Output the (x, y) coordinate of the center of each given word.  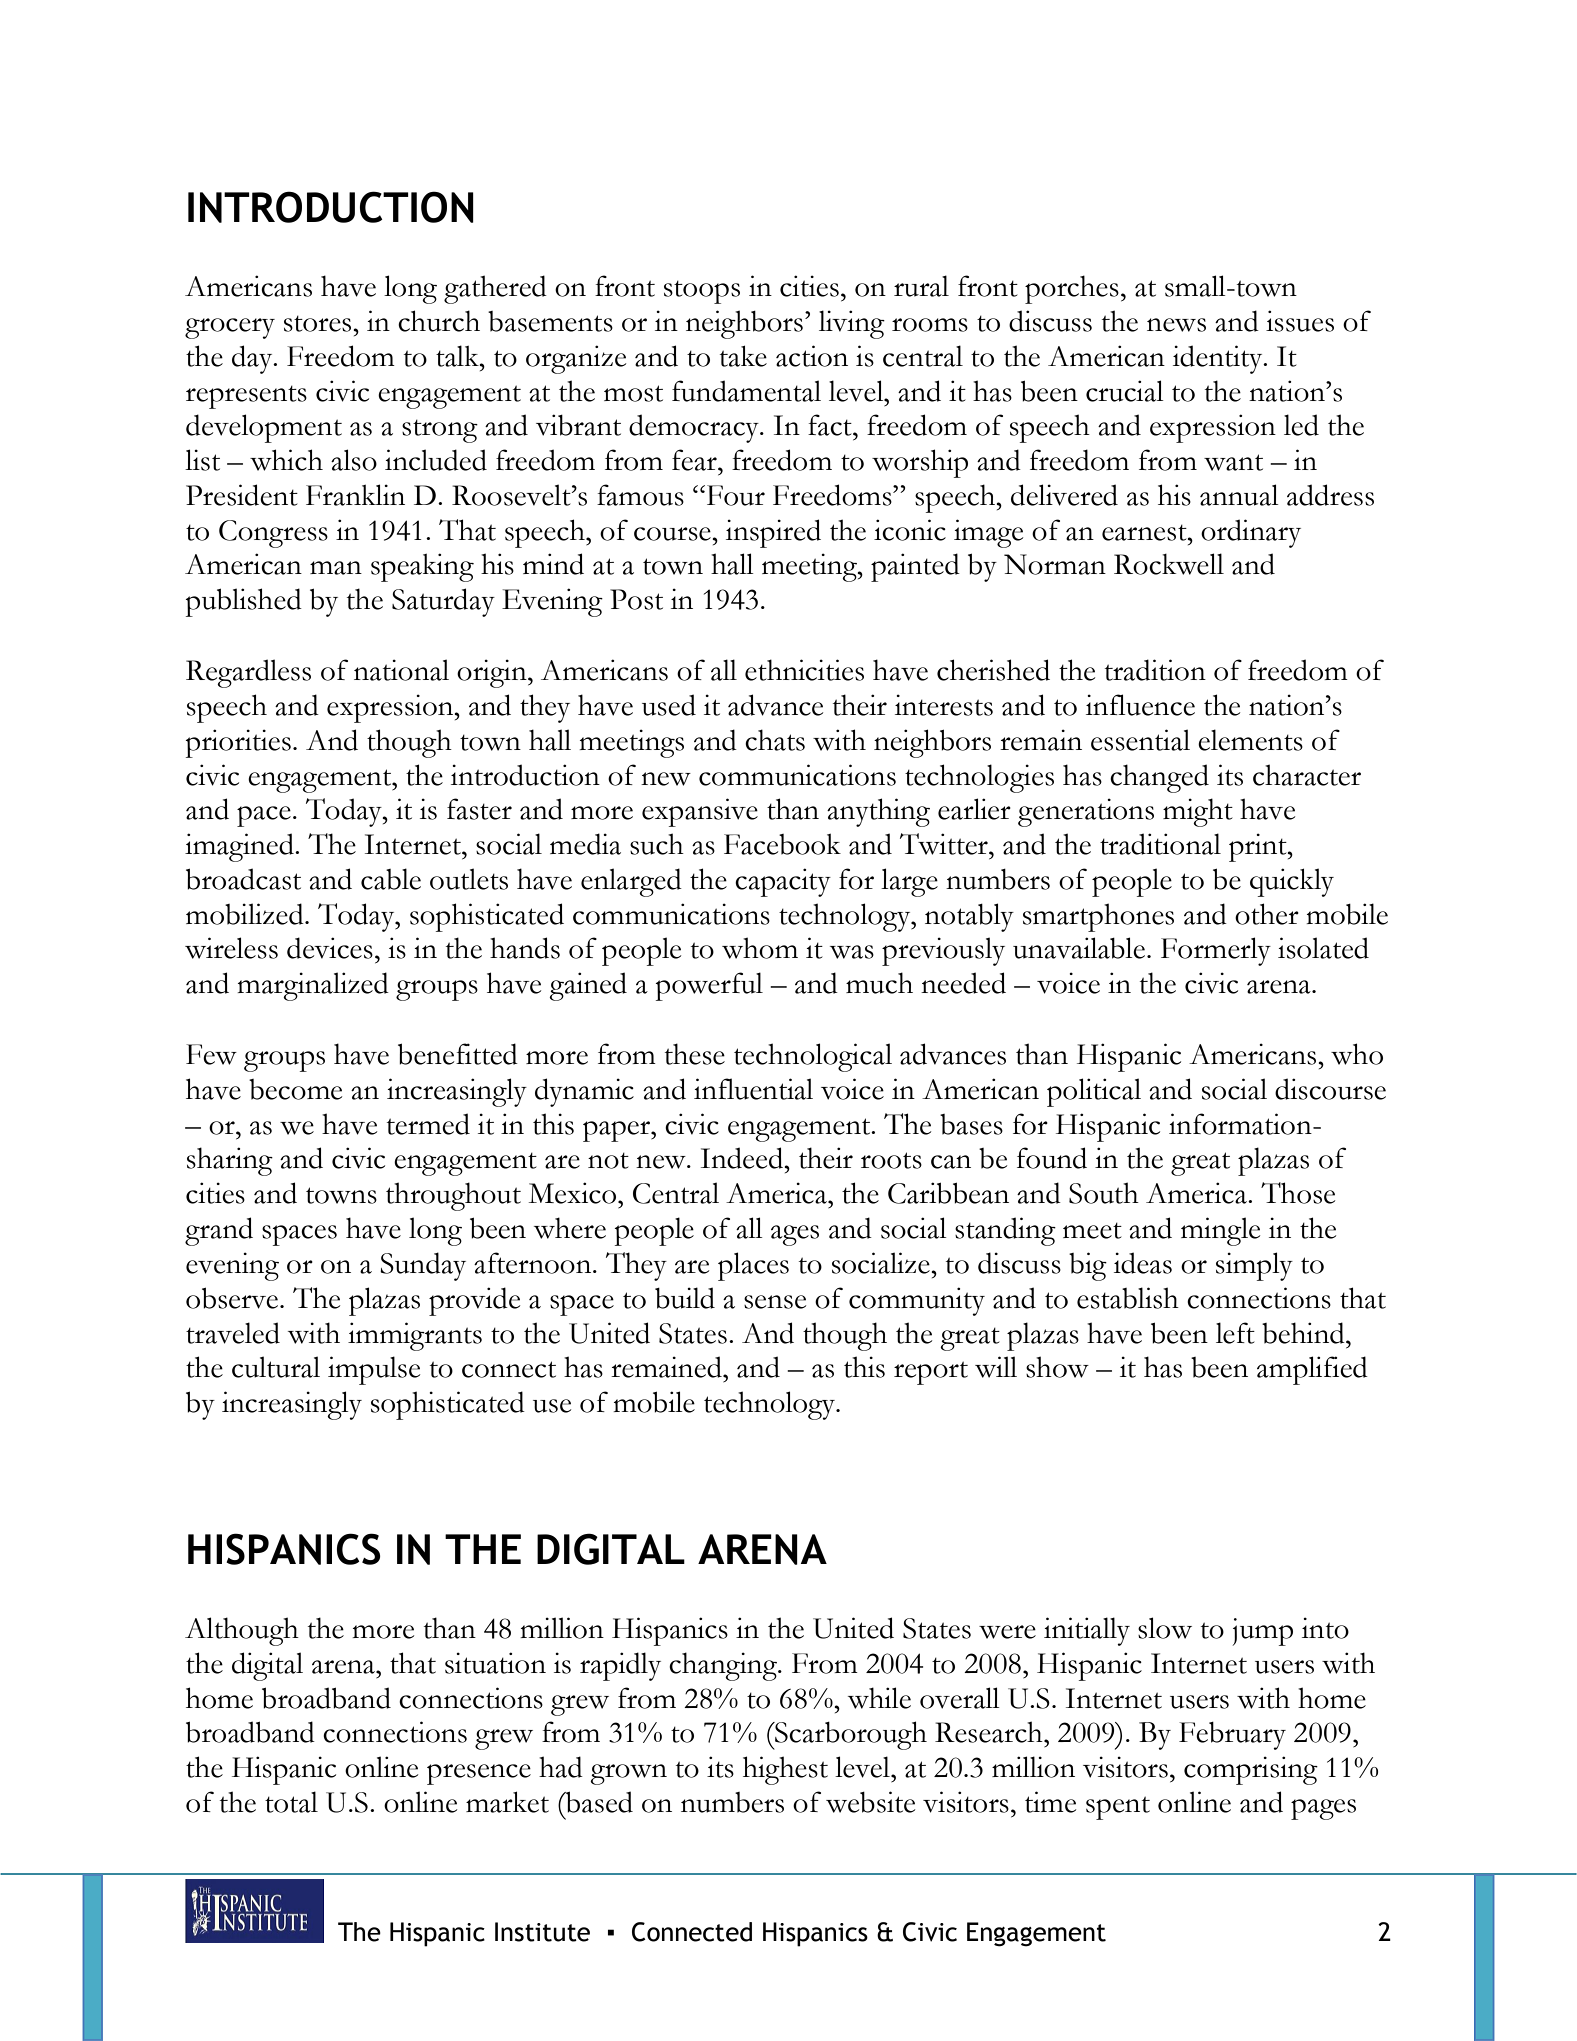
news (1176, 325)
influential (753, 1089)
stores (319, 323)
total (291, 1802)
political (1094, 1092)
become (295, 1089)
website (870, 1802)
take (743, 356)
